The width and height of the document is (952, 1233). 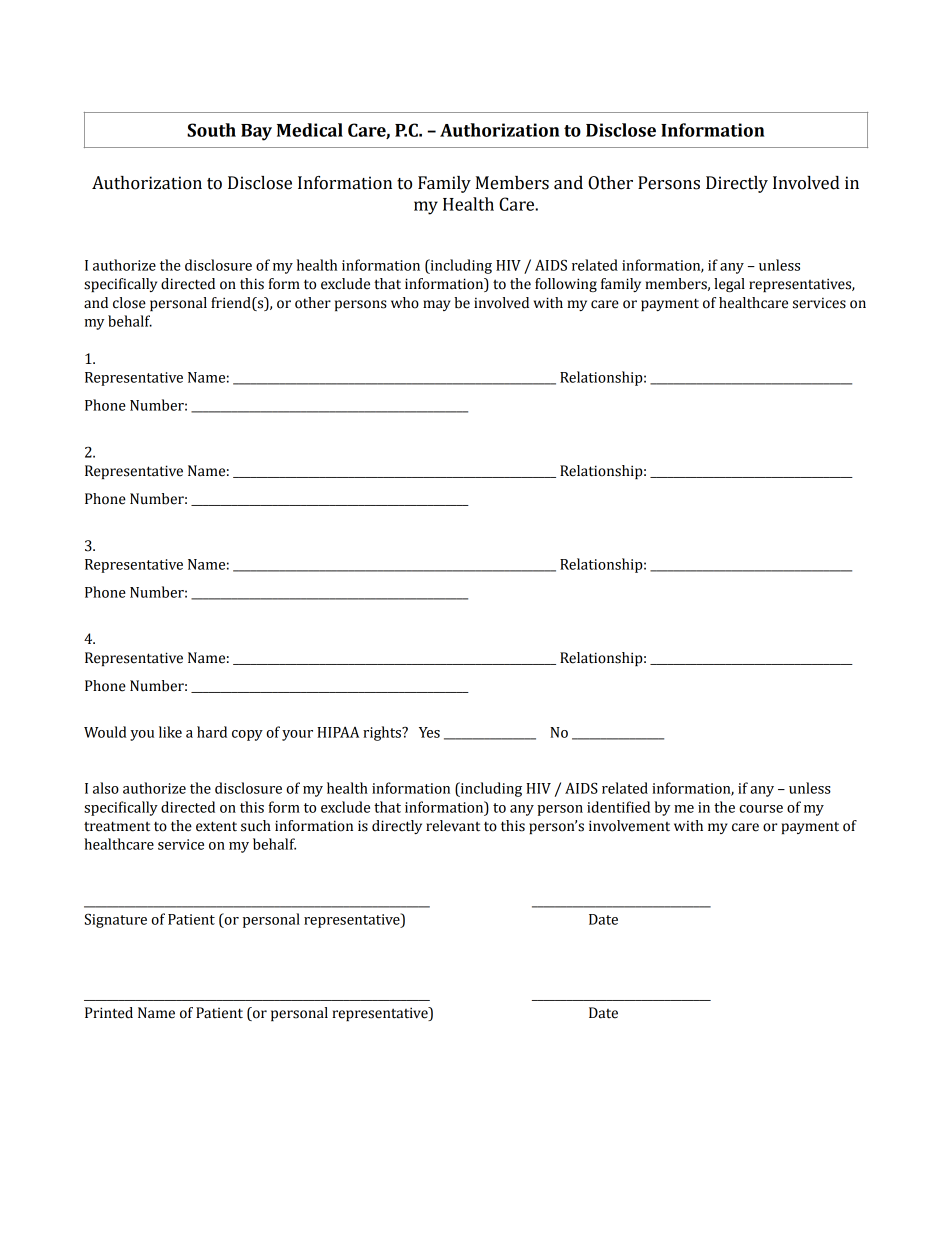 What do you see at coordinates (453, 826) in the document?
I see `relevant` at bounding box center [453, 826].
